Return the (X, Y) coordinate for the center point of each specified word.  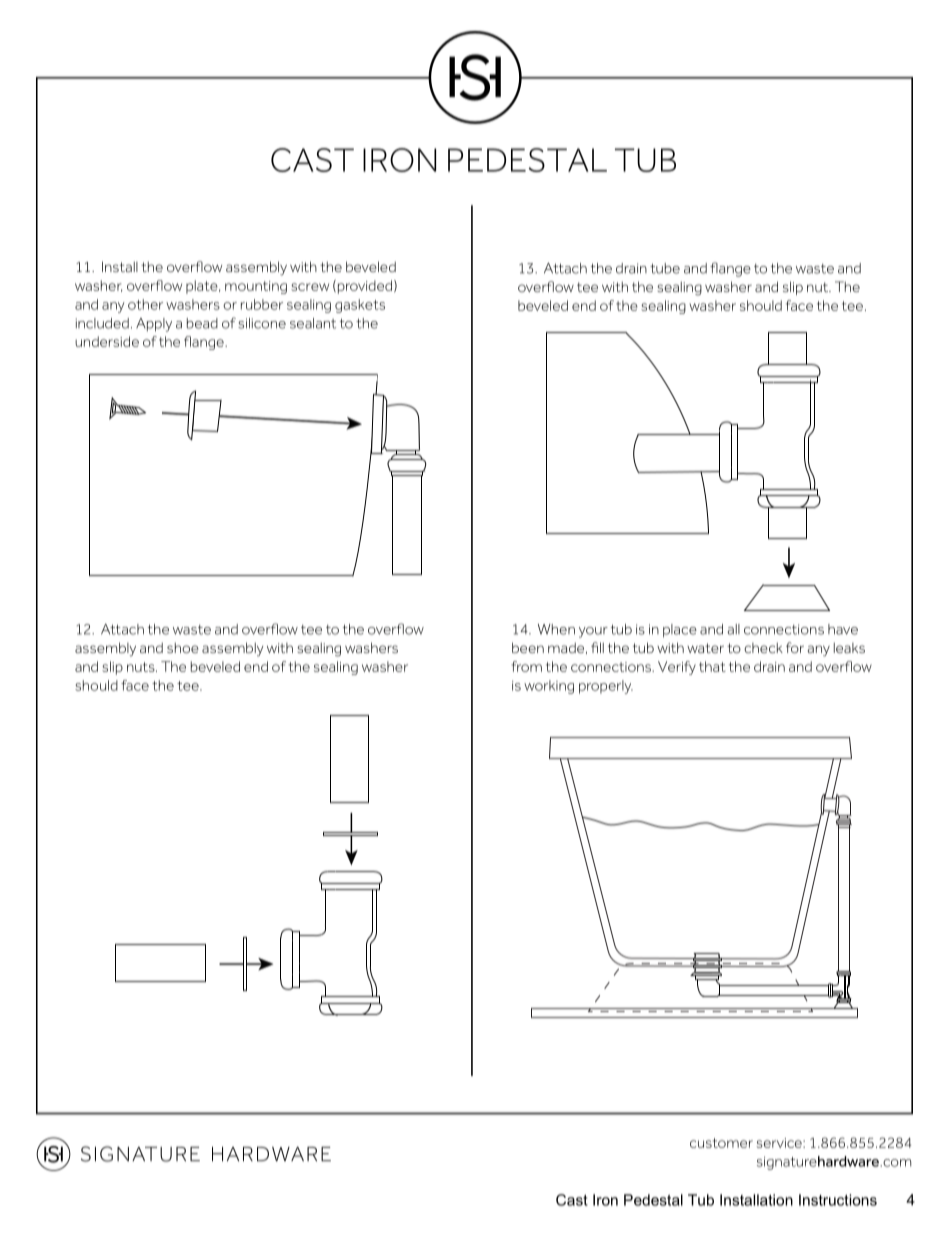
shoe (183, 647)
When (556, 629)
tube (665, 268)
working (549, 687)
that (712, 666)
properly (606, 687)
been (528, 647)
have (843, 629)
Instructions (838, 1200)
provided (365, 287)
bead (202, 323)
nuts (142, 667)
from (526, 666)
